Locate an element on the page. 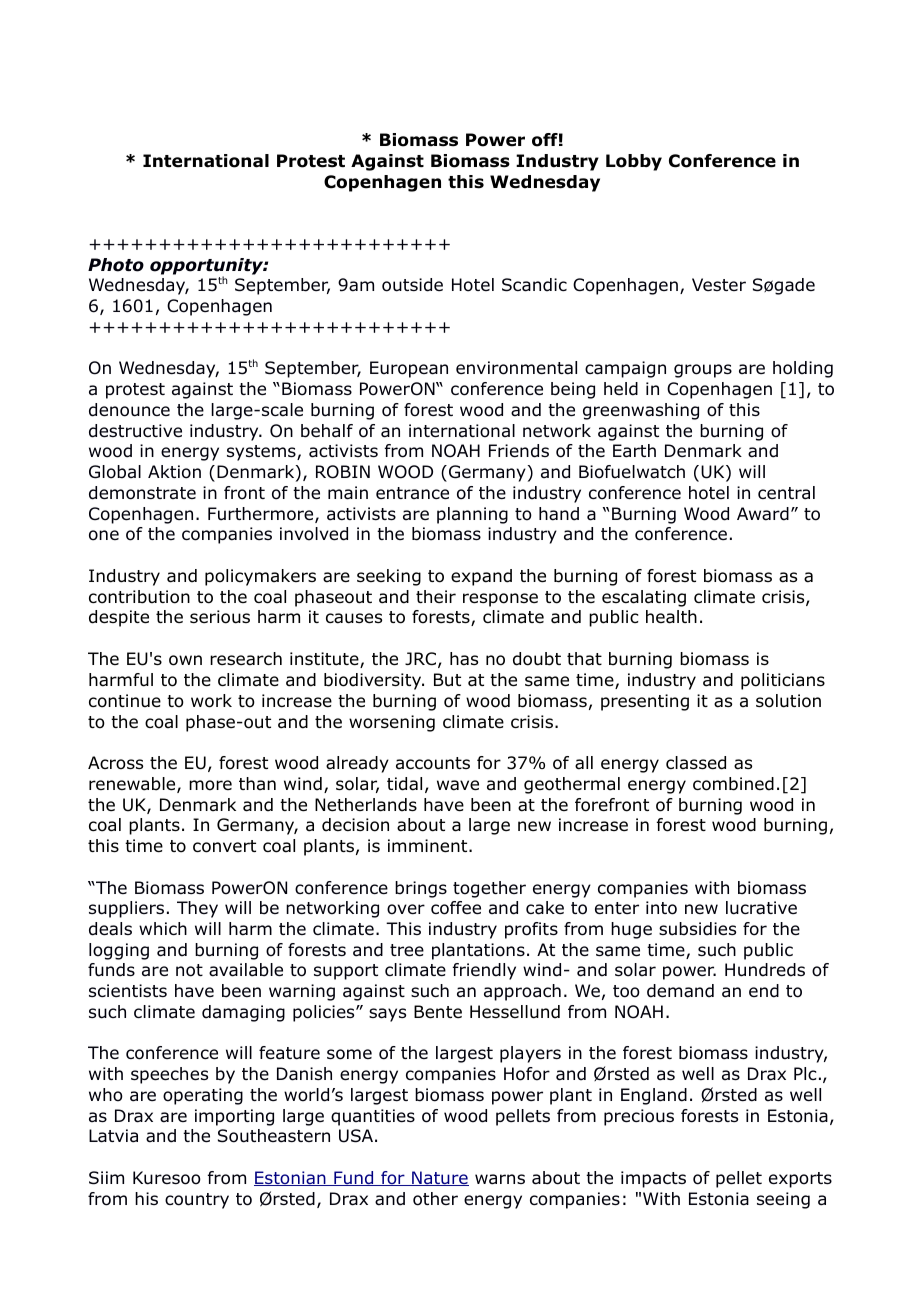 This image has height=1308, width=924. convert is located at coordinates (224, 846).
